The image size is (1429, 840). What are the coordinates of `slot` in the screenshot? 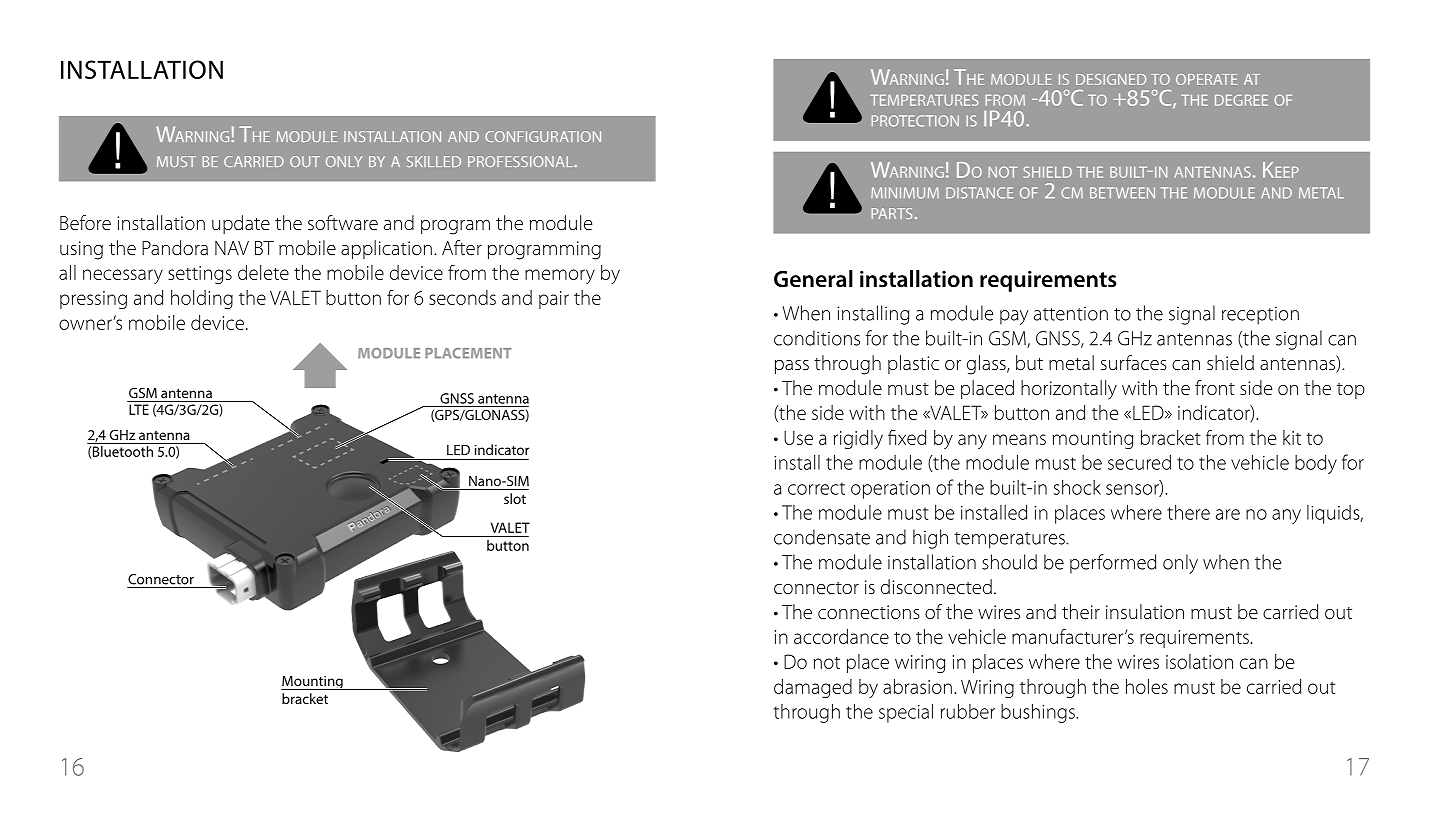 It's located at (515, 498).
